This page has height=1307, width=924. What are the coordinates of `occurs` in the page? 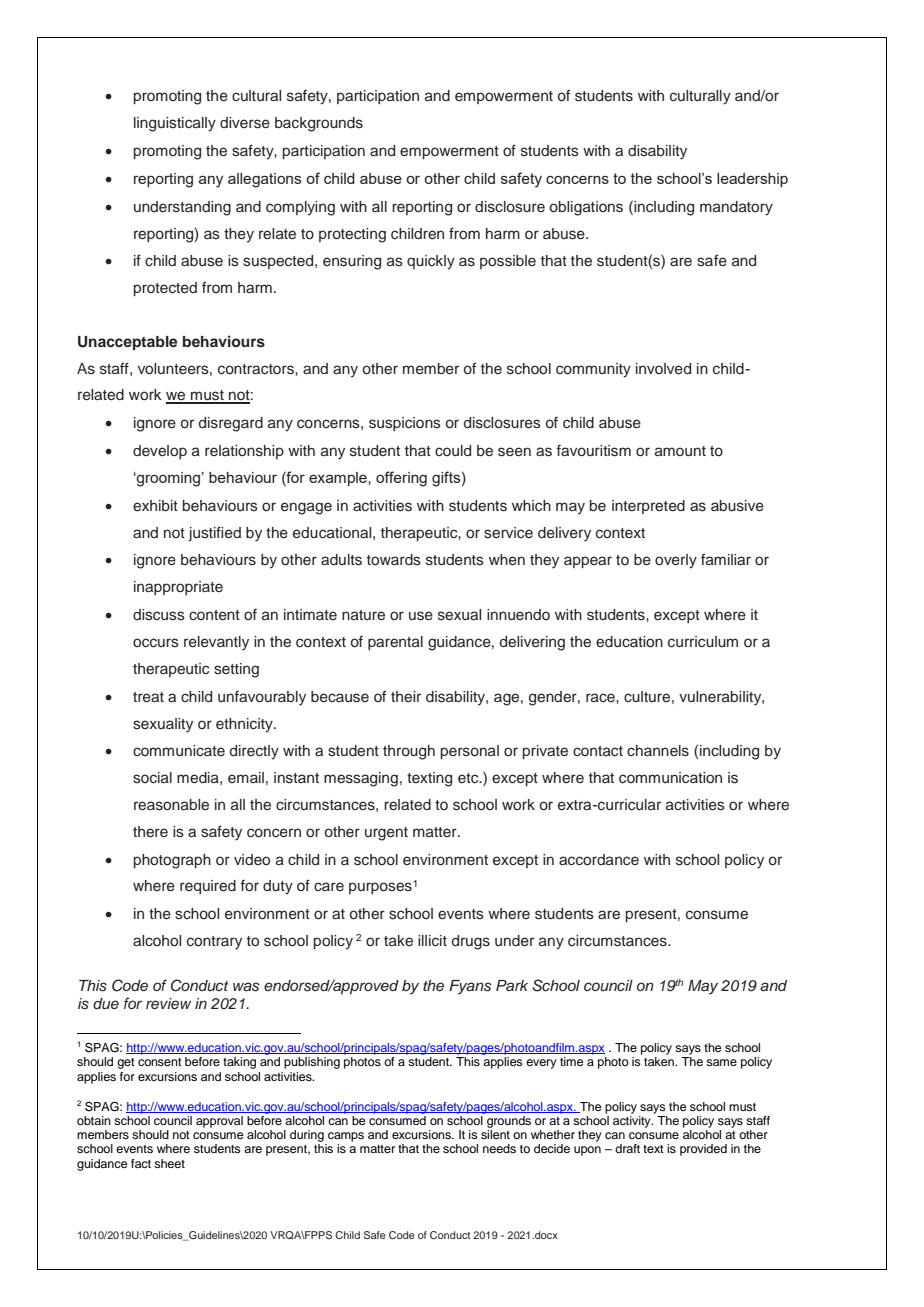 It's located at (156, 643).
